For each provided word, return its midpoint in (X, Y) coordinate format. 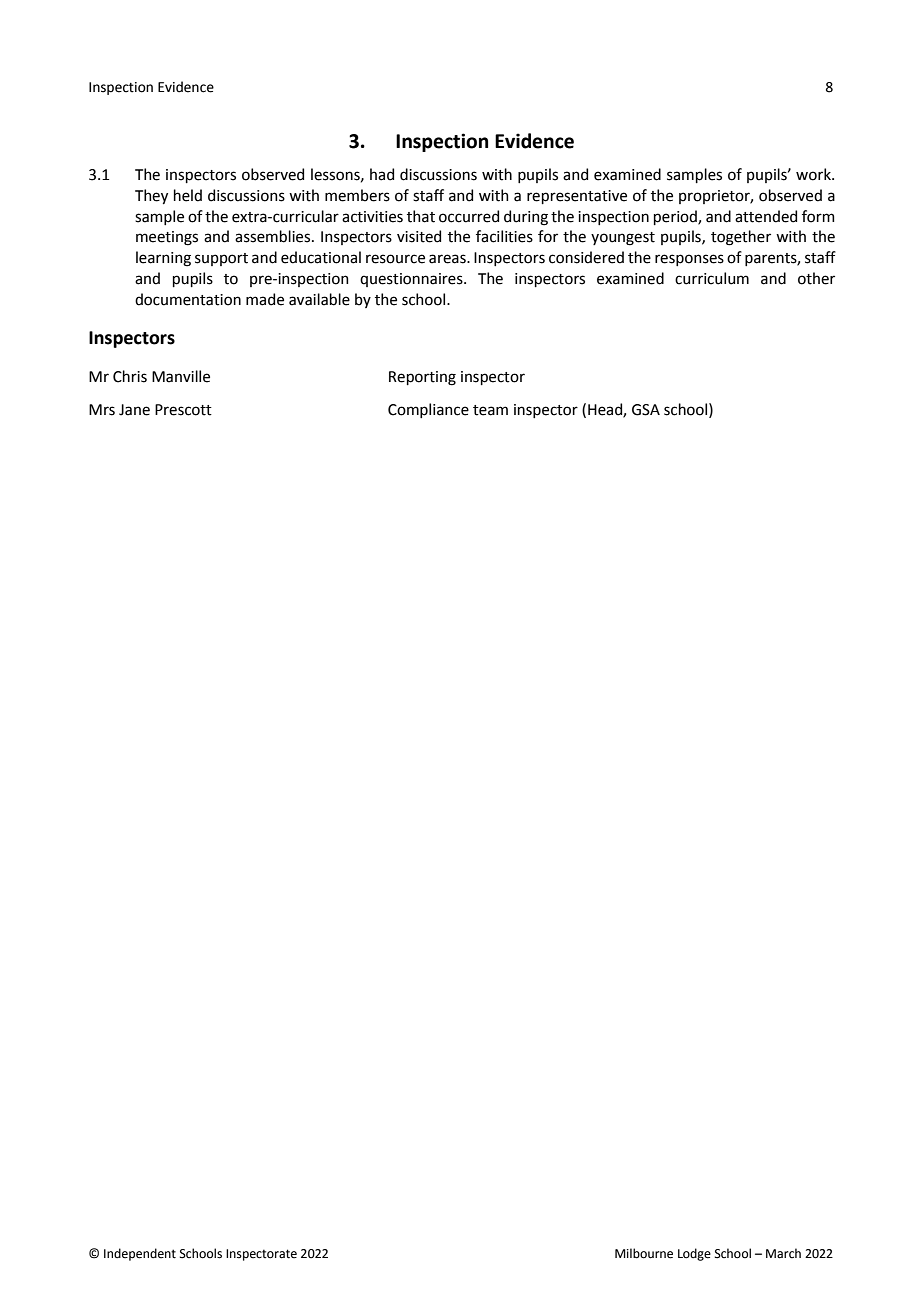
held (188, 195)
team (490, 410)
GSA (646, 410)
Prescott (183, 410)
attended (766, 216)
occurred (469, 216)
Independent (140, 1254)
